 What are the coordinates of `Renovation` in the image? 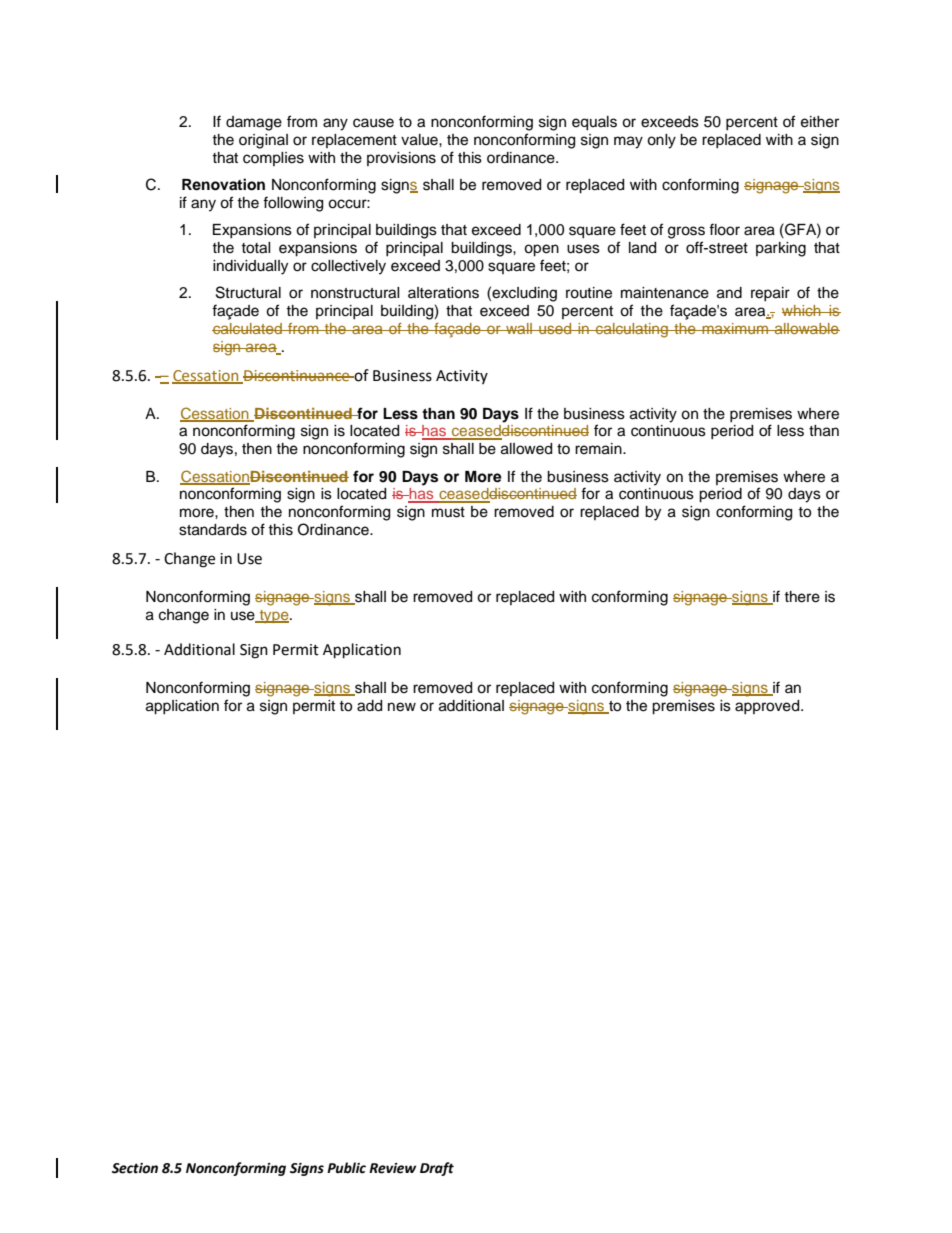 It's located at (223, 184).
